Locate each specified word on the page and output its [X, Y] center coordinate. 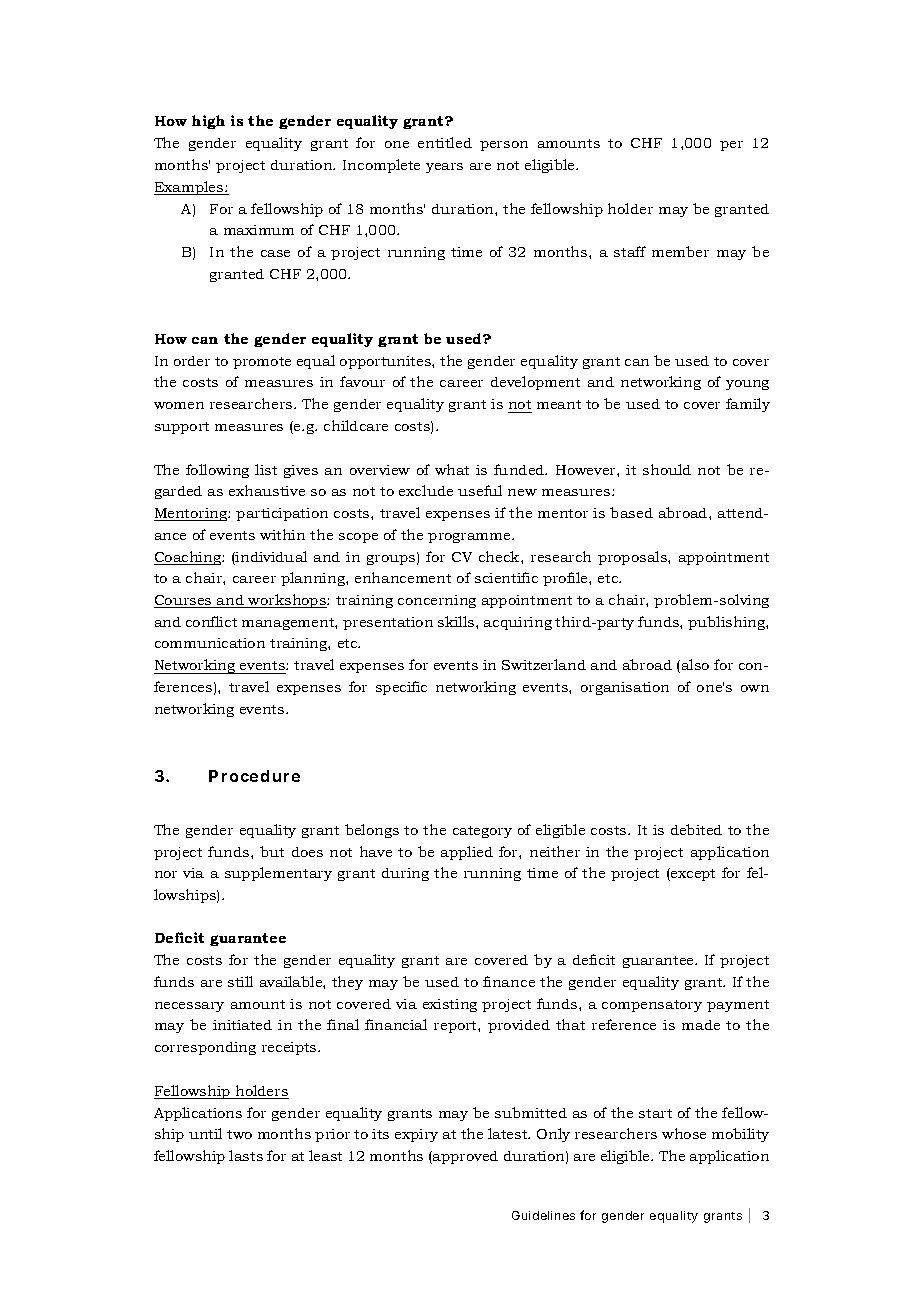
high [208, 122]
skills [457, 621]
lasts [246, 1155]
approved [464, 1157]
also [694, 666]
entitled [445, 142]
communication [210, 643]
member [680, 251]
